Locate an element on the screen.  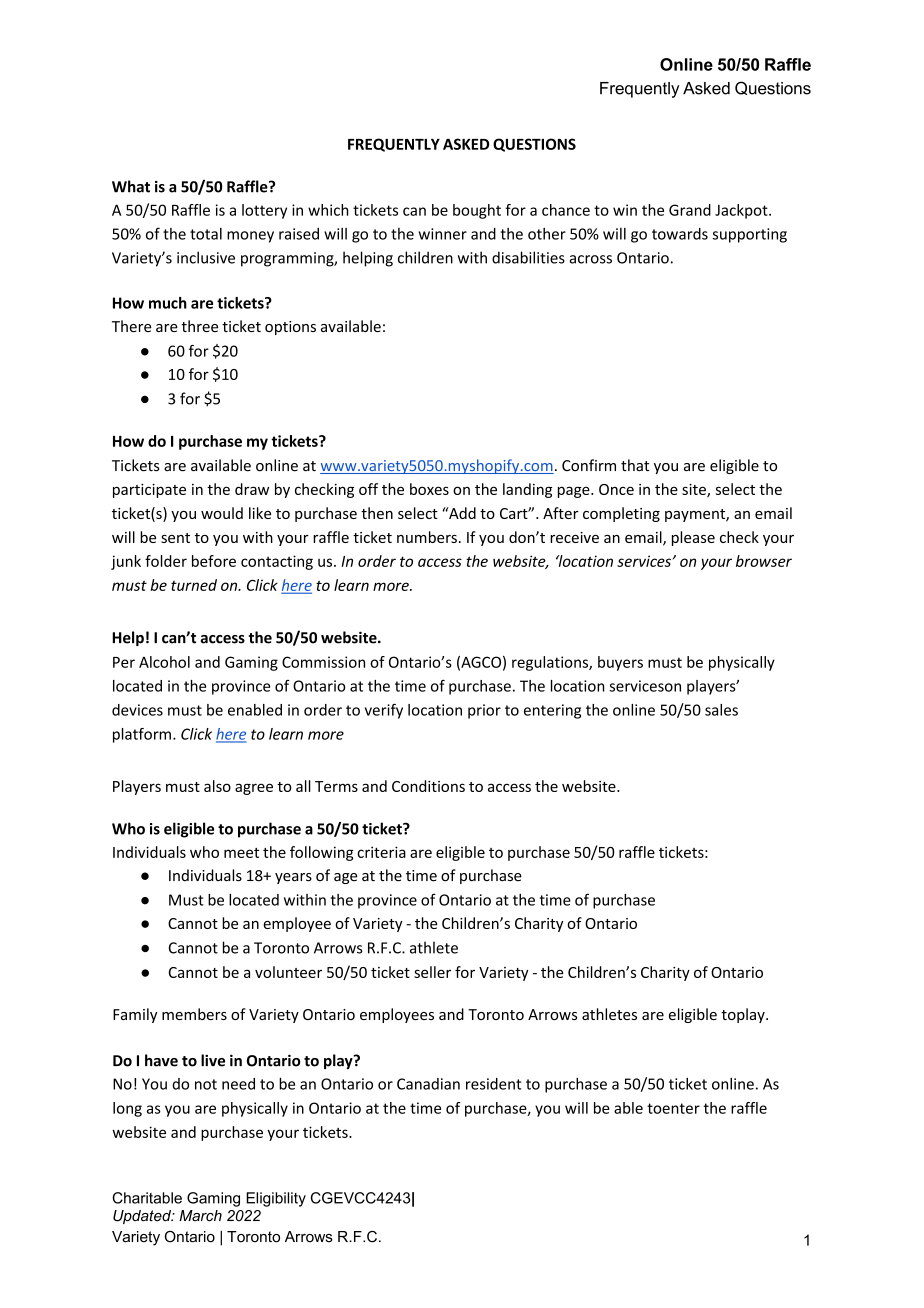
seller is located at coordinates (432, 972).
